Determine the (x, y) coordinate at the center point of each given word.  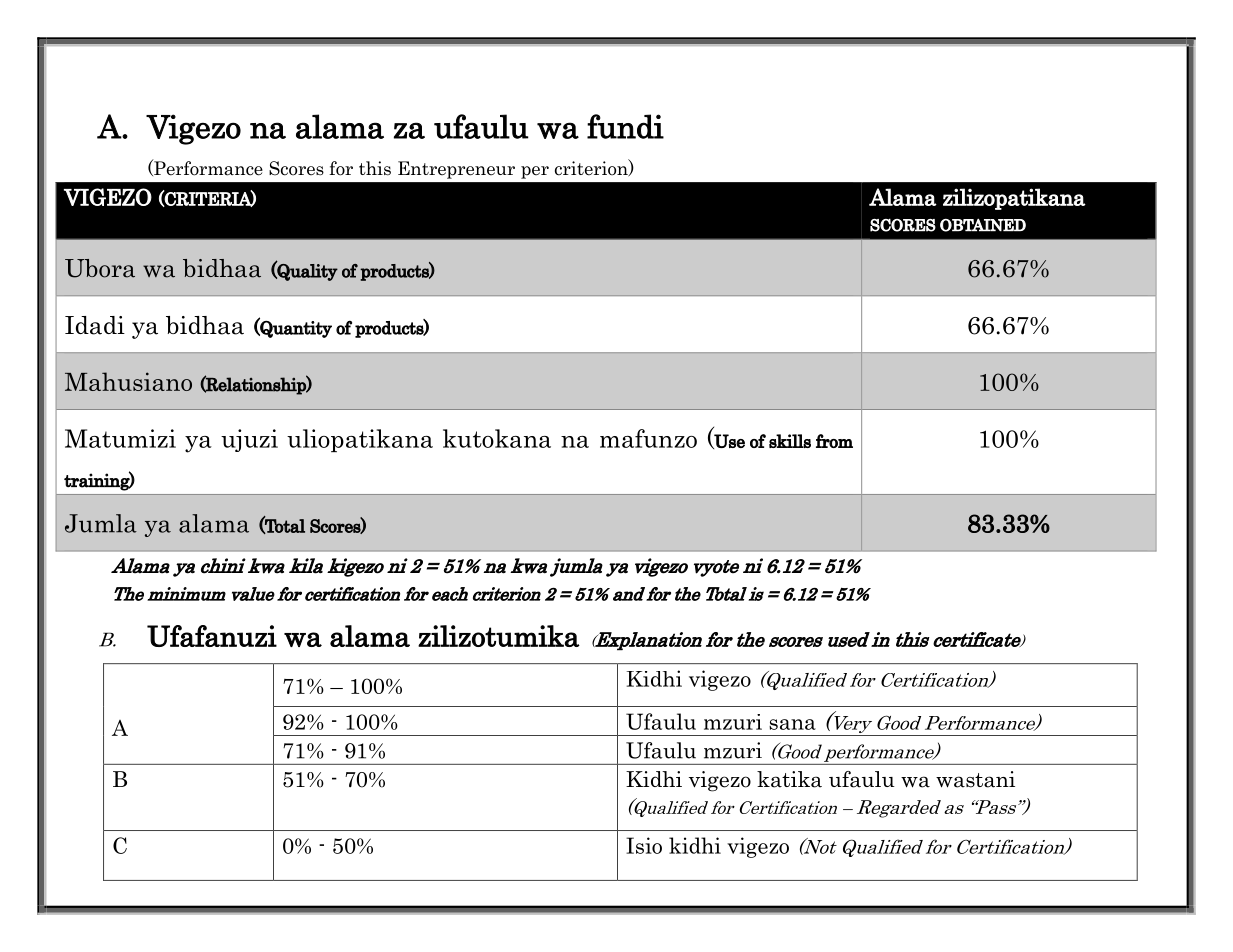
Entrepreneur (456, 170)
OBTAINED (983, 225)
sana (792, 724)
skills (790, 441)
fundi (625, 126)
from (834, 441)
